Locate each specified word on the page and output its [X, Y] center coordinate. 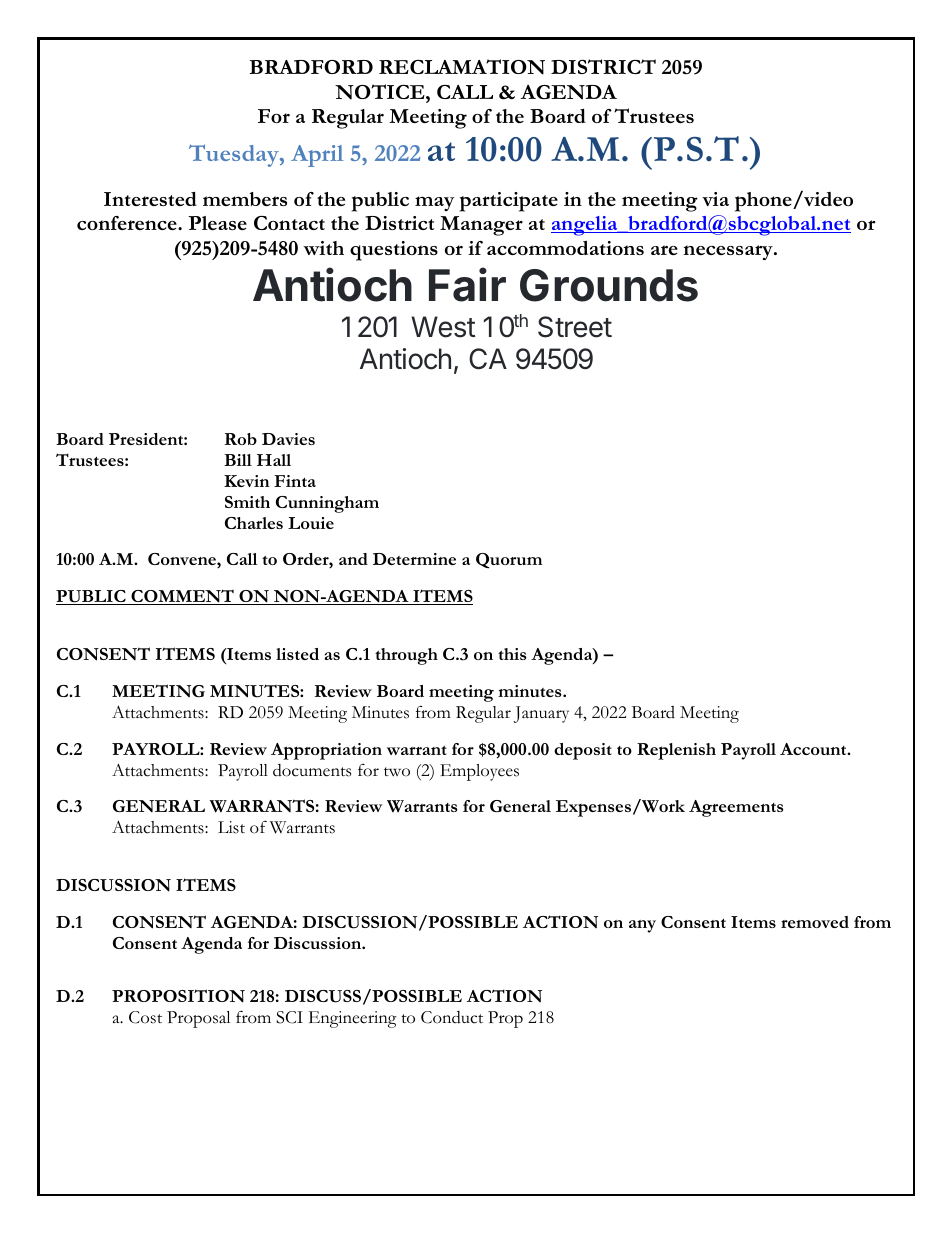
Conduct [452, 1017]
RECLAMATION [462, 67]
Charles [254, 523]
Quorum [509, 560]
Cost [145, 1017]
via [715, 199]
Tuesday [235, 155]
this [512, 654]
